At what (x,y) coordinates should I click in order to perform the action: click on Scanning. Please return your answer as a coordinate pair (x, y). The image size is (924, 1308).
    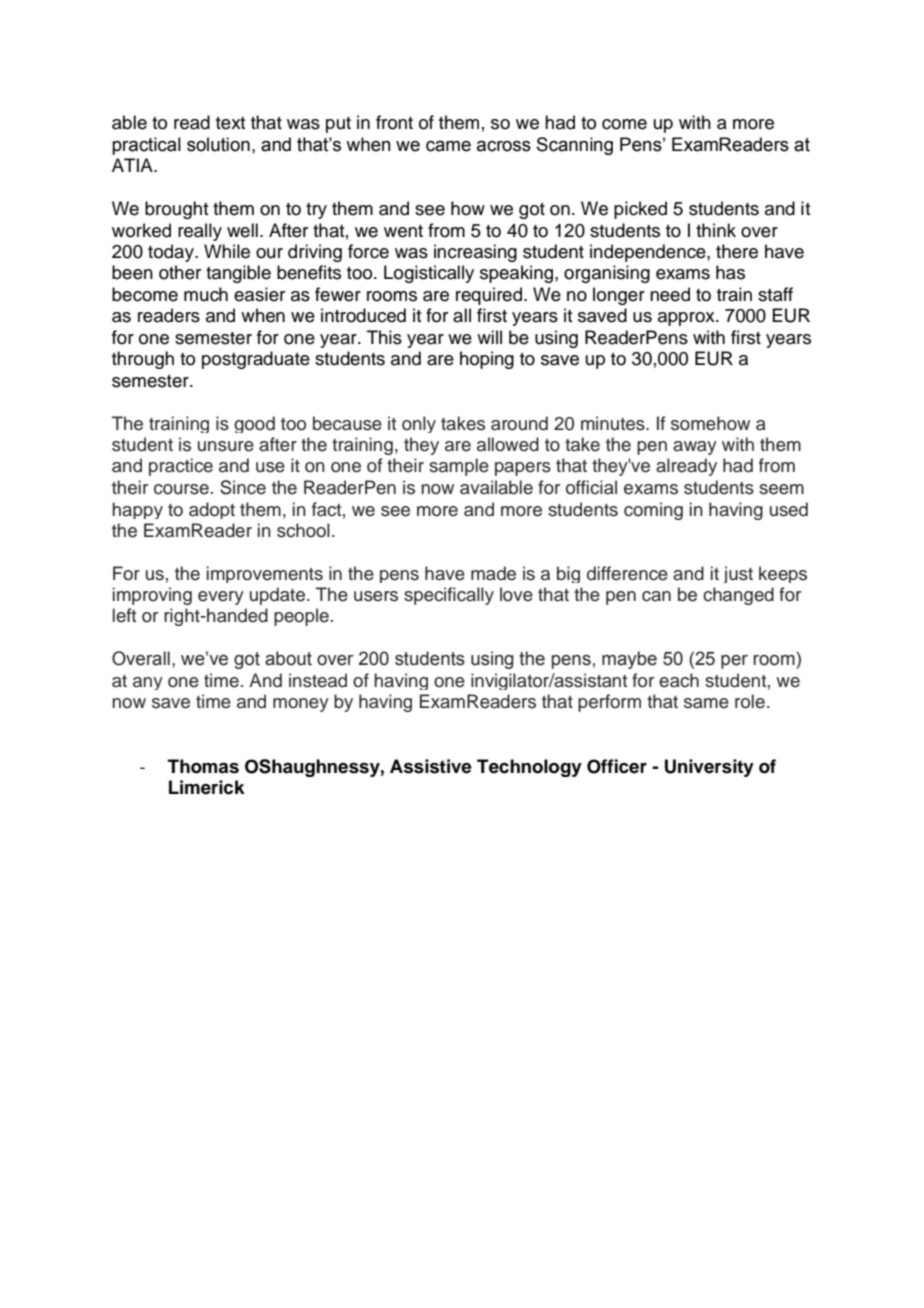
    Looking at the image, I should click on (575, 146).
